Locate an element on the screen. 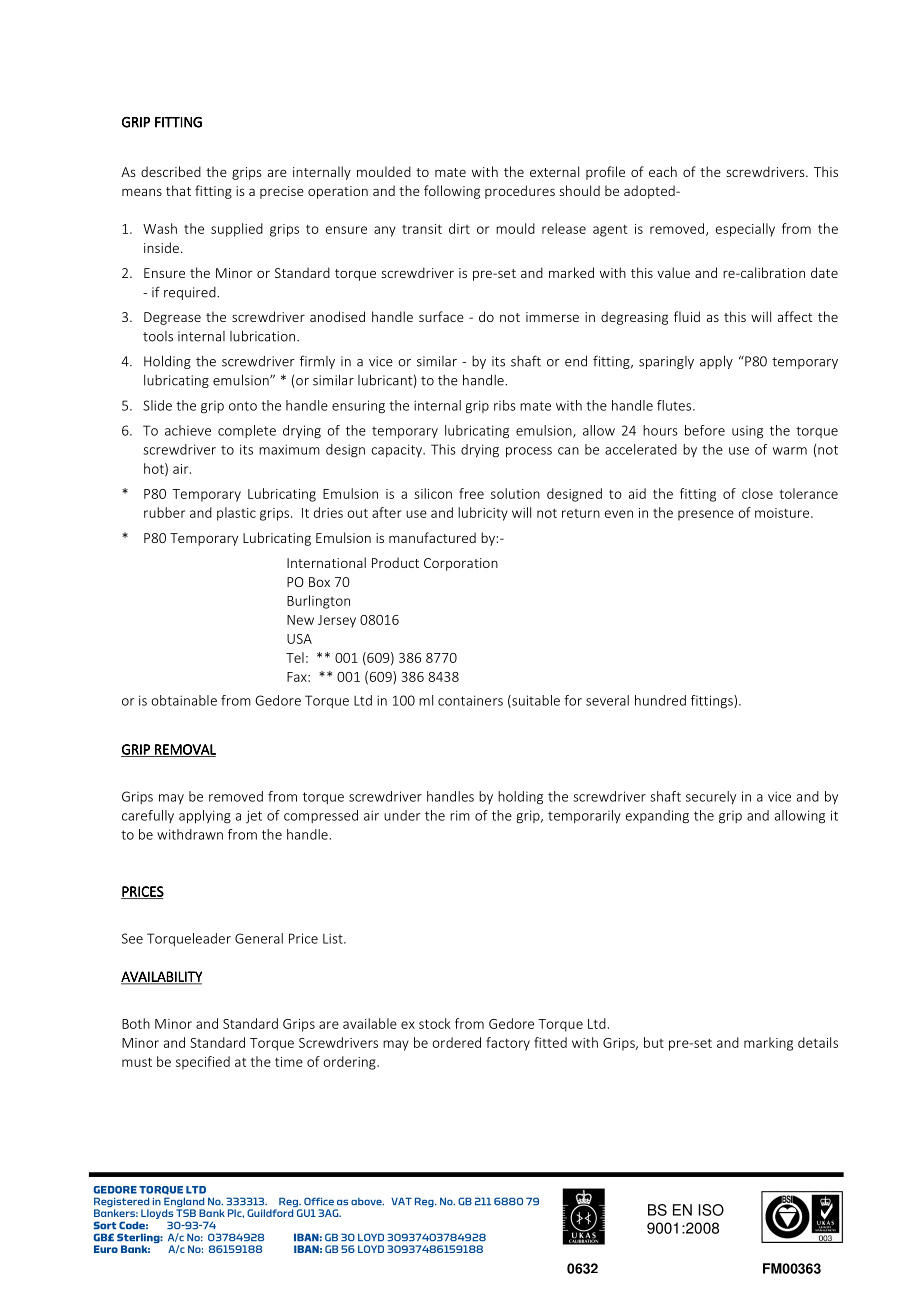  Corporation is located at coordinates (461, 564).
